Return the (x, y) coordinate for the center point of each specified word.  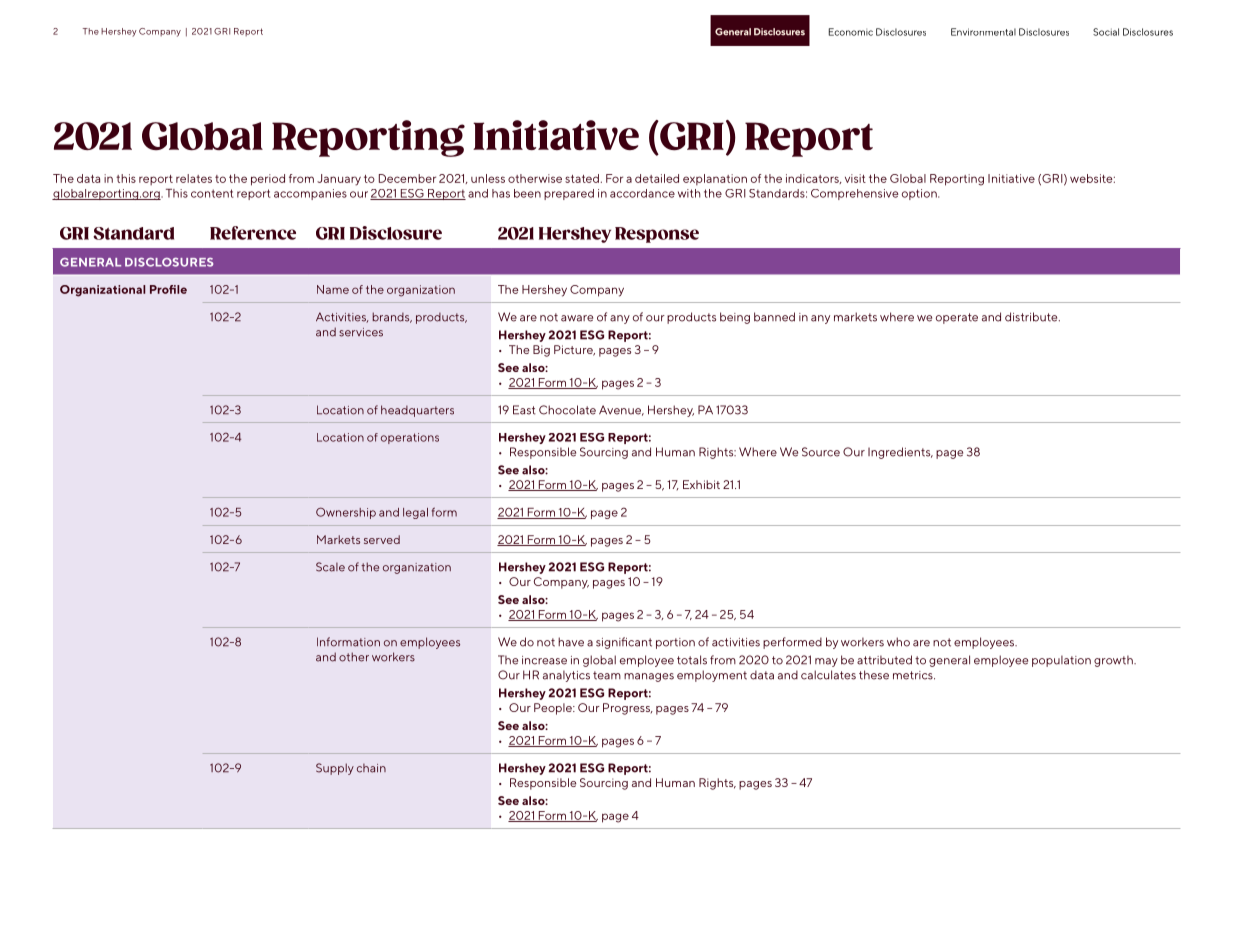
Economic (851, 32)
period (268, 180)
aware (577, 318)
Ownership (346, 513)
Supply (335, 769)
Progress (627, 709)
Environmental (983, 32)
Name (333, 289)
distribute (1032, 317)
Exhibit (701, 484)
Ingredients (900, 453)
